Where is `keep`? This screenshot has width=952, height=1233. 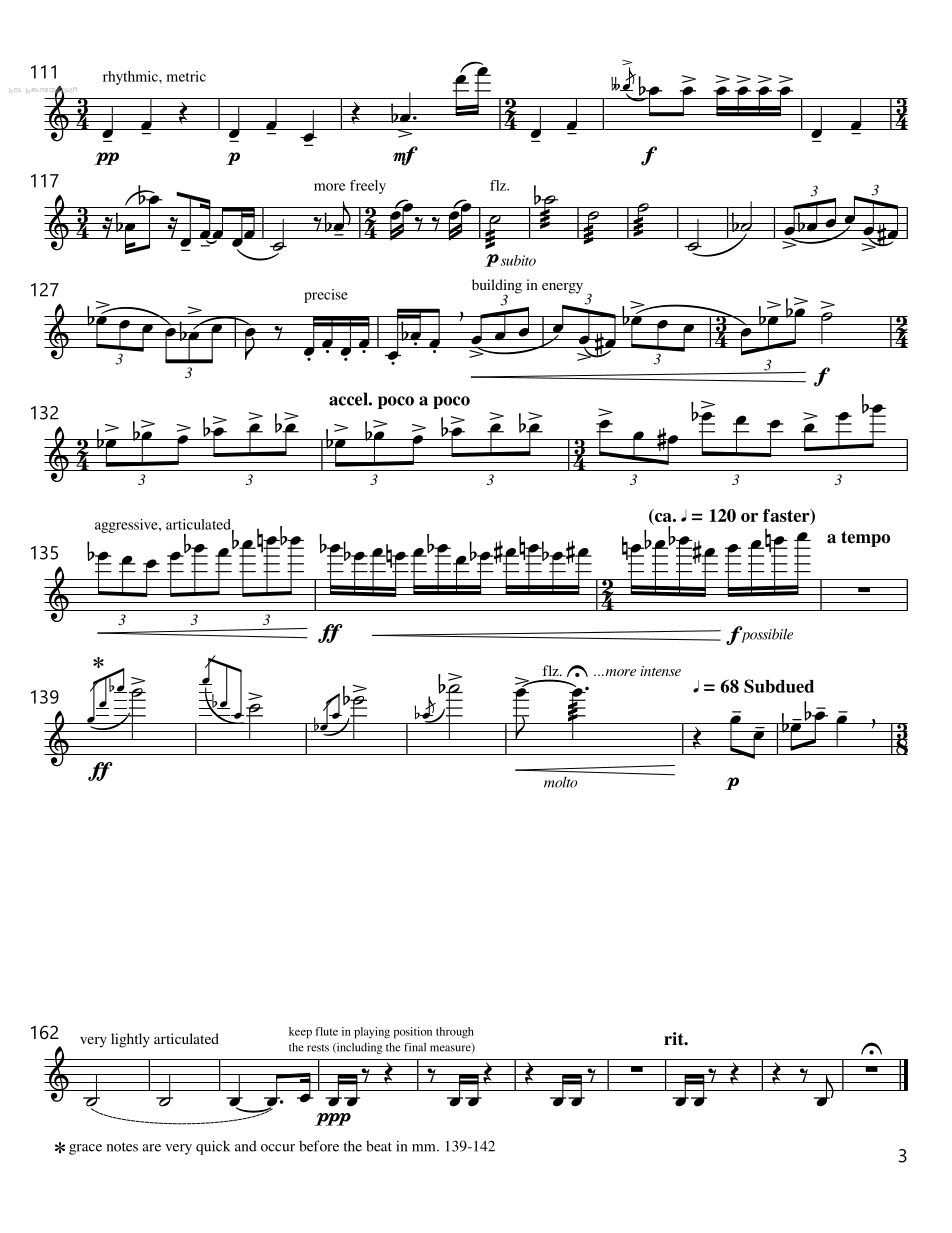 keep is located at coordinates (300, 1033).
